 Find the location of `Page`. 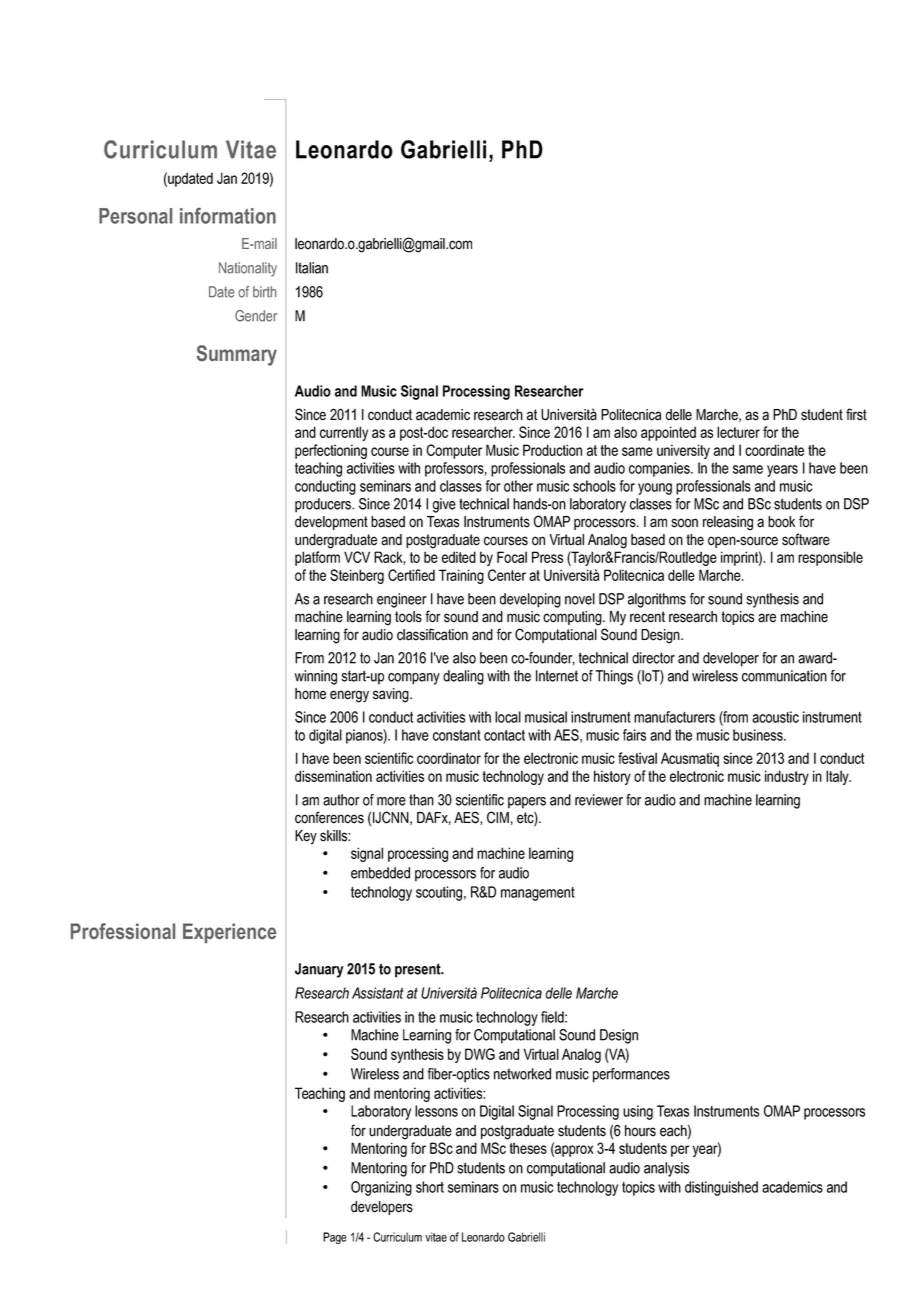

Page is located at coordinates (335, 1238).
